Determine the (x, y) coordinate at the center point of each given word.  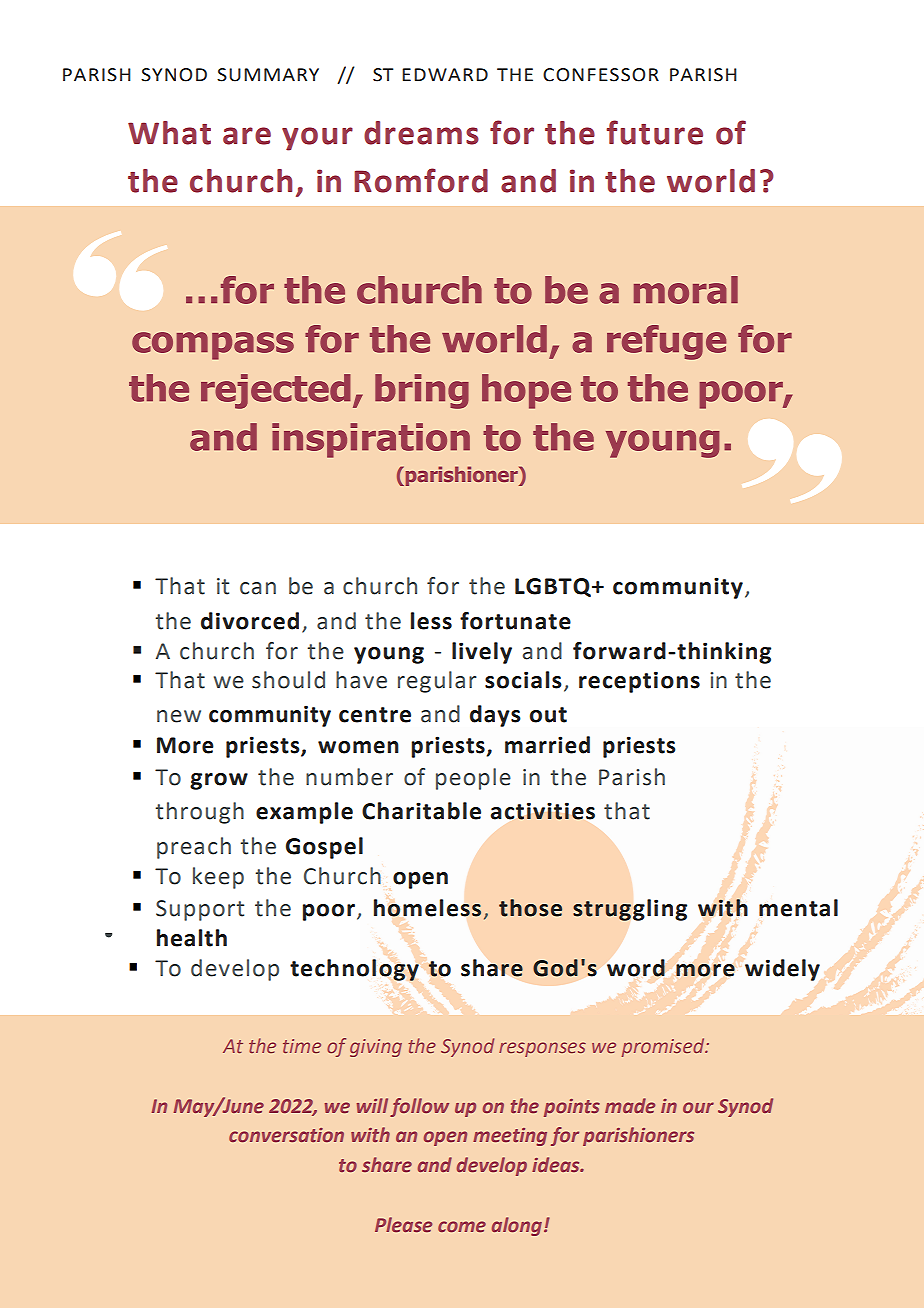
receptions (639, 682)
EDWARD (445, 74)
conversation (286, 1135)
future (654, 132)
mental (798, 908)
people (473, 779)
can (258, 588)
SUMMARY (268, 75)
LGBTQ (554, 587)
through (200, 813)
